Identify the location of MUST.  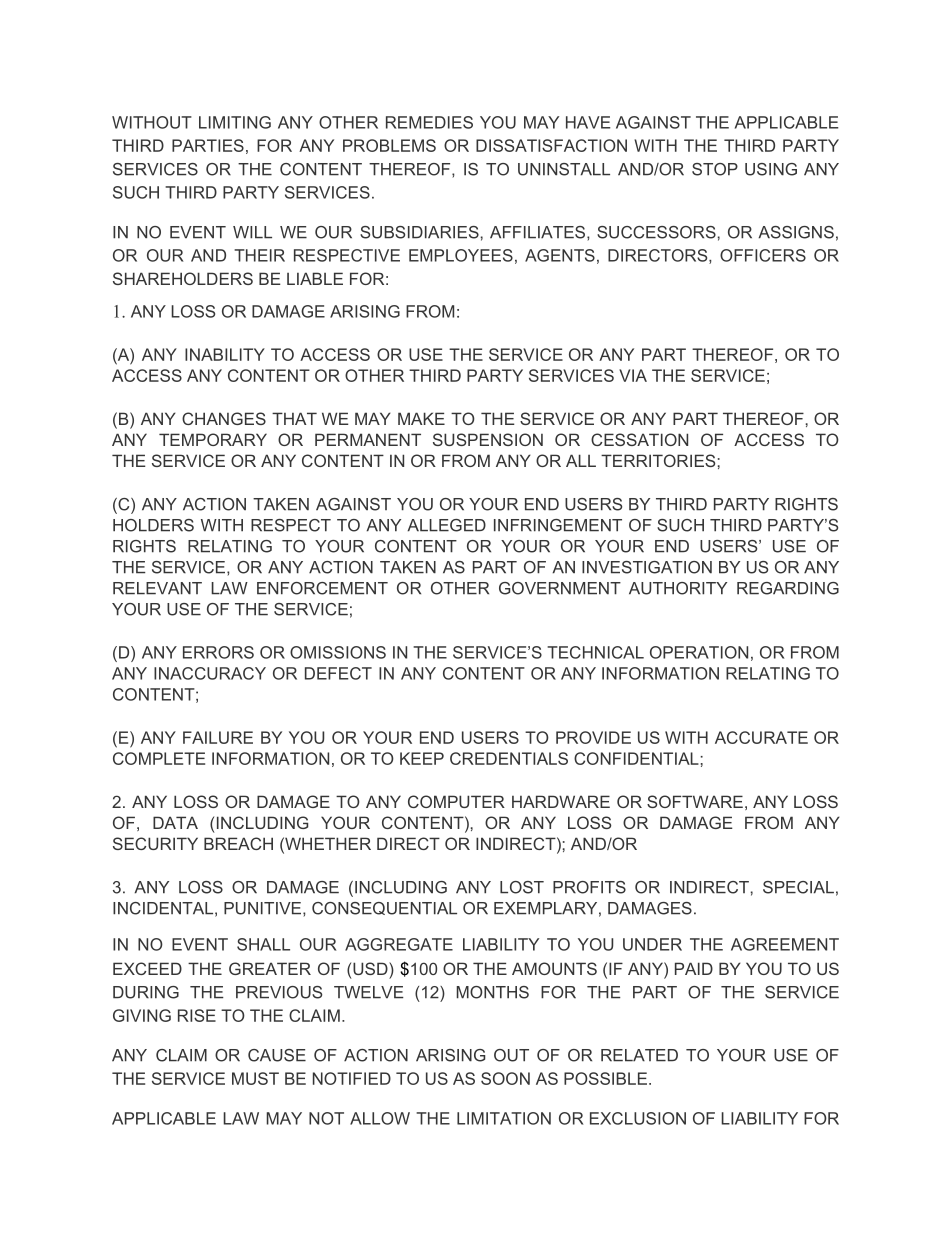
(255, 1078).
